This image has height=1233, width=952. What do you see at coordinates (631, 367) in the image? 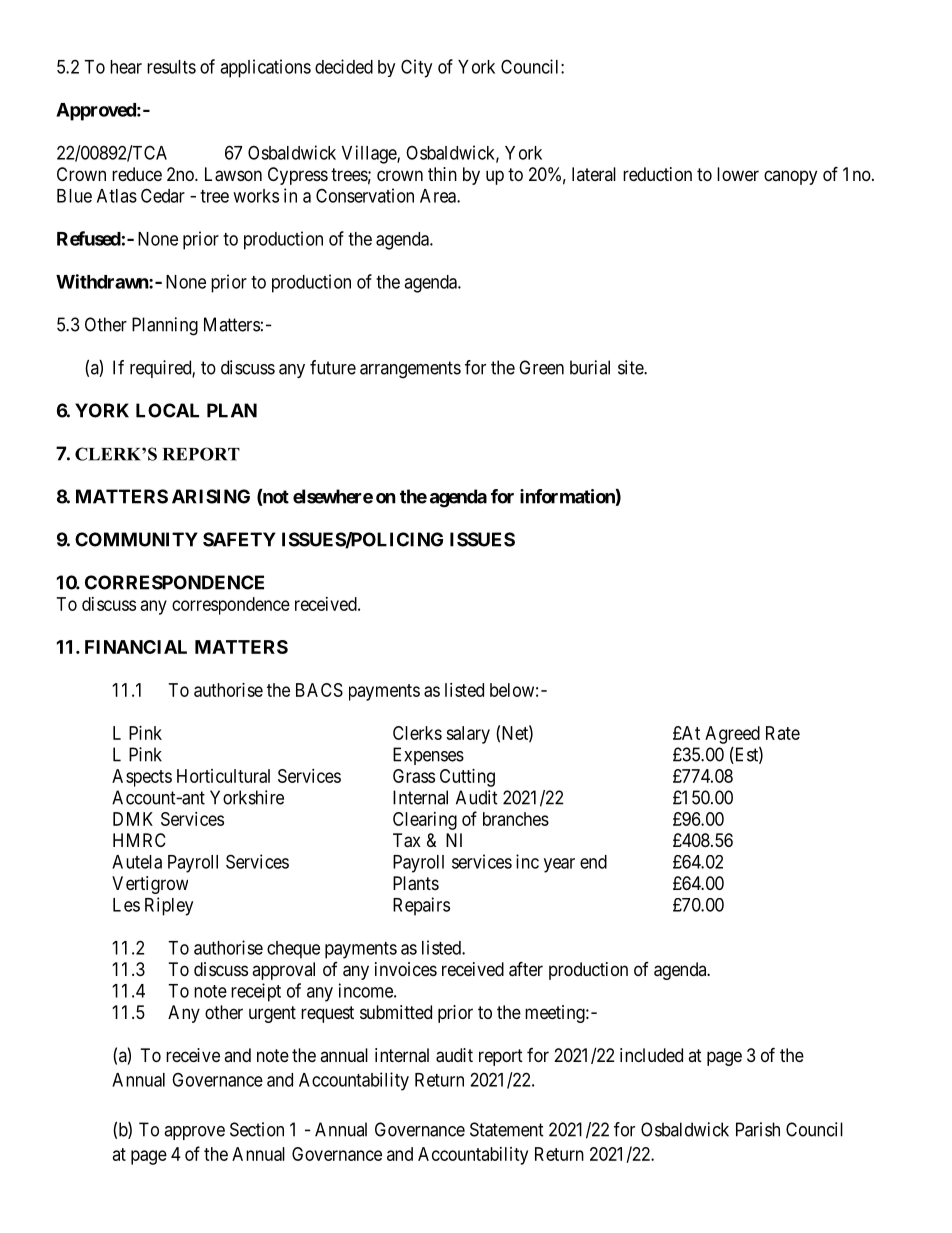
I see `site` at bounding box center [631, 367].
